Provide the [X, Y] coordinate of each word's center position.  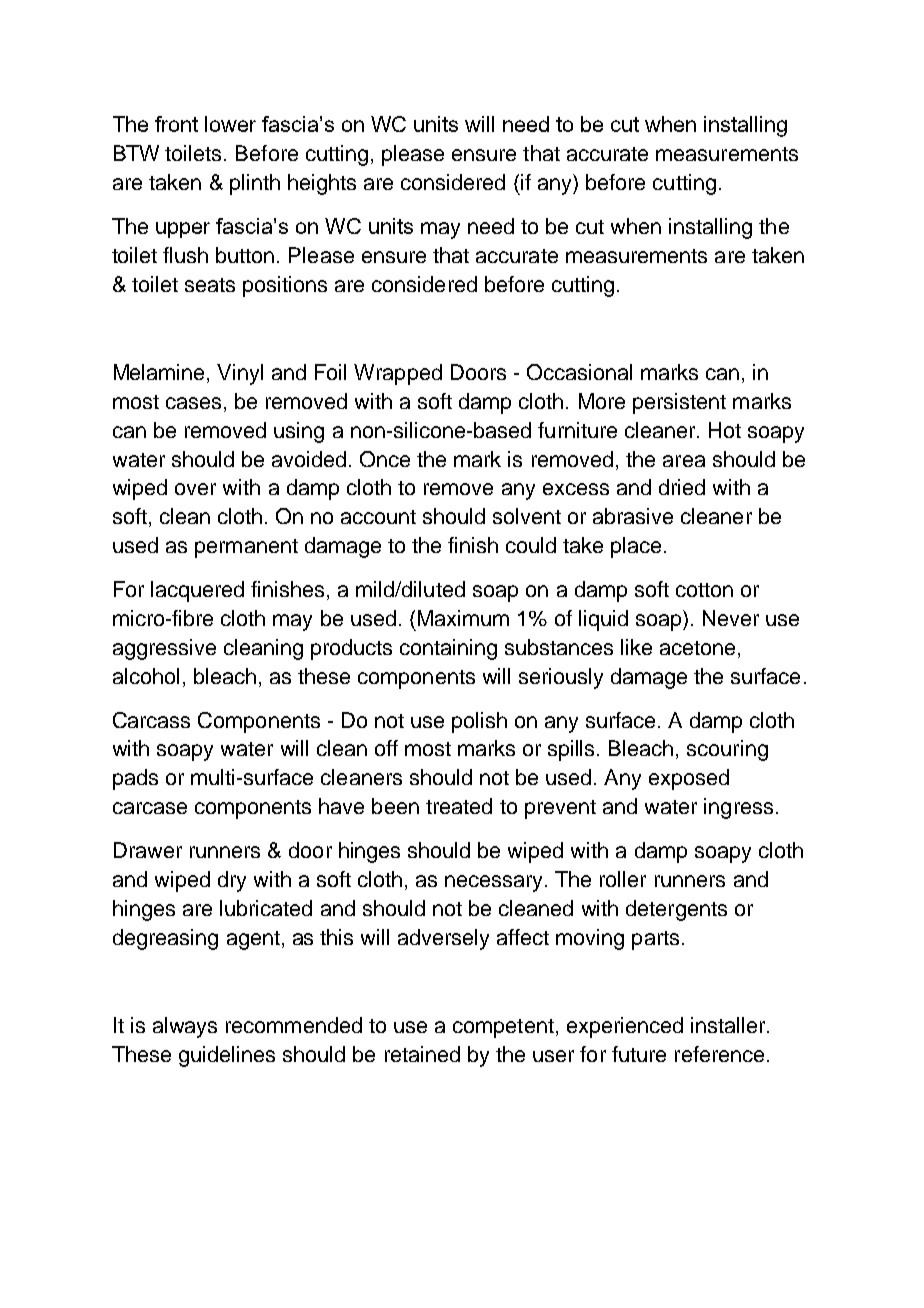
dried [682, 487]
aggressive [164, 649]
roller [623, 879]
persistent [679, 403]
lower [230, 124]
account [378, 517]
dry [232, 881]
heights [322, 184]
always [185, 1027]
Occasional [579, 372]
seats [210, 285]
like [636, 647]
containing [448, 649]
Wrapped [398, 374]
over [195, 489]
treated [459, 806]
